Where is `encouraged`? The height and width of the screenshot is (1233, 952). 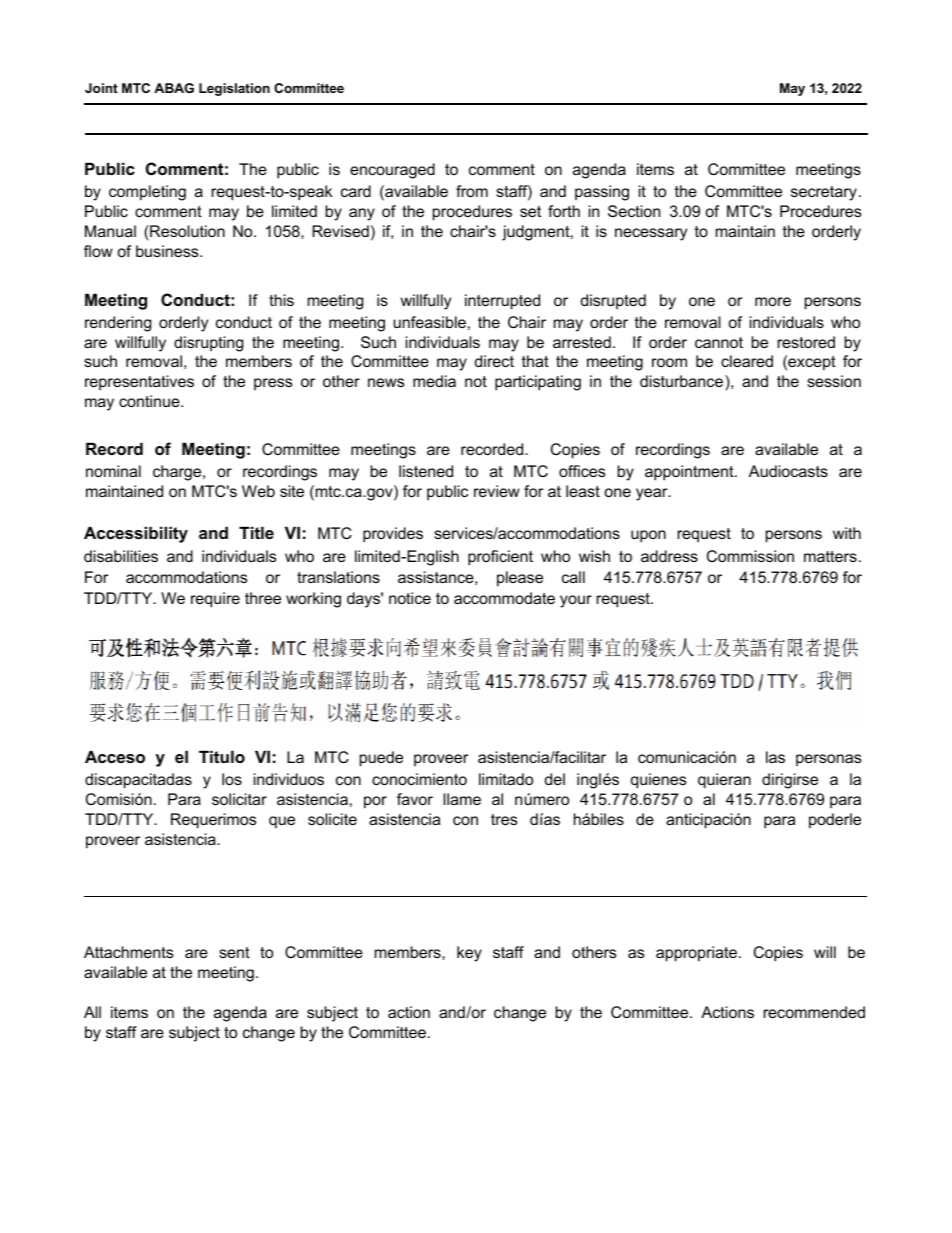 encouraged is located at coordinates (392, 171).
